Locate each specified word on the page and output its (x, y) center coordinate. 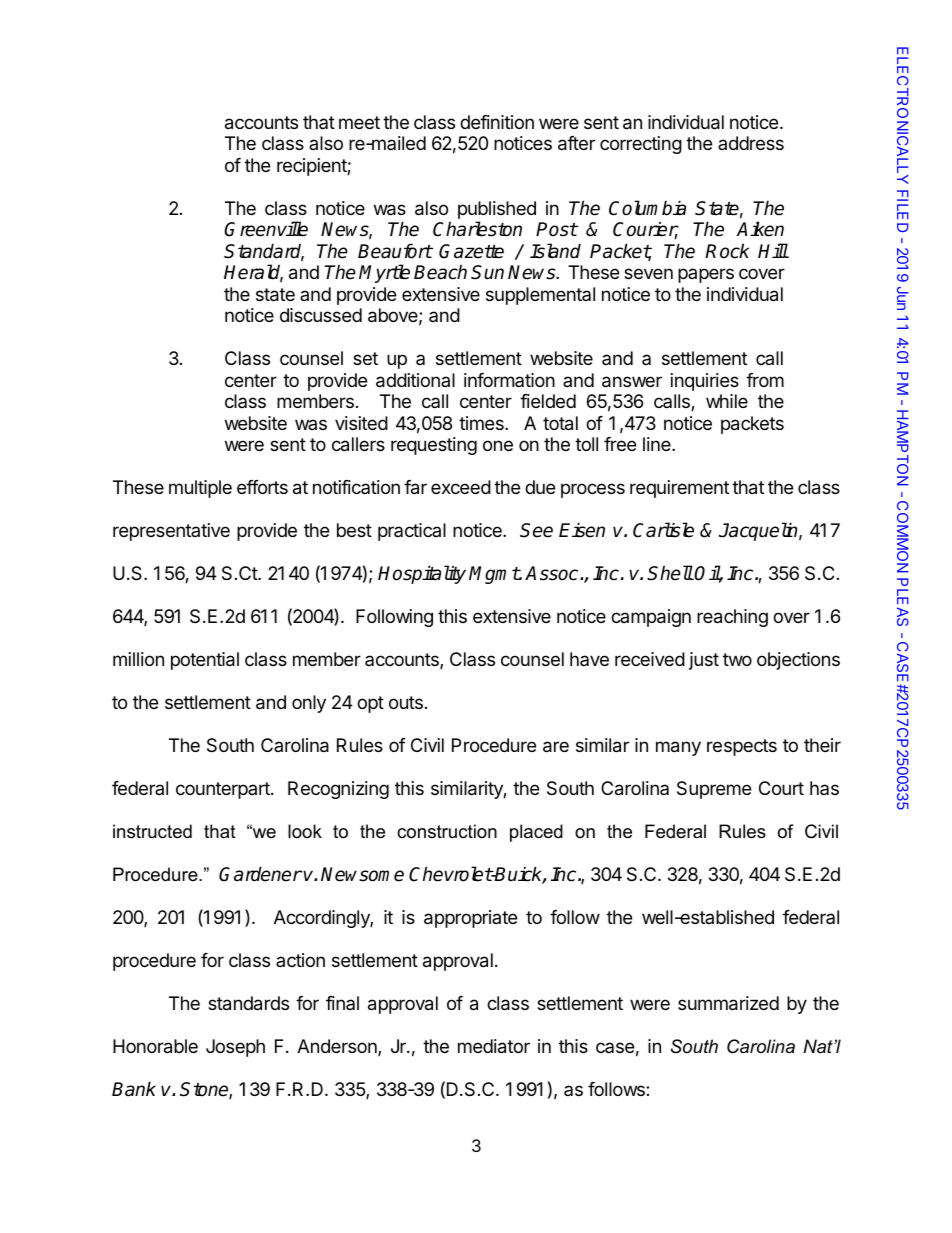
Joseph (235, 1048)
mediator (494, 1046)
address (751, 143)
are (556, 747)
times (482, 423)
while (727, 401)
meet (359, 122)
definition (497, 122)
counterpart (224, 790)
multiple (200, 489)
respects (742, 747)
